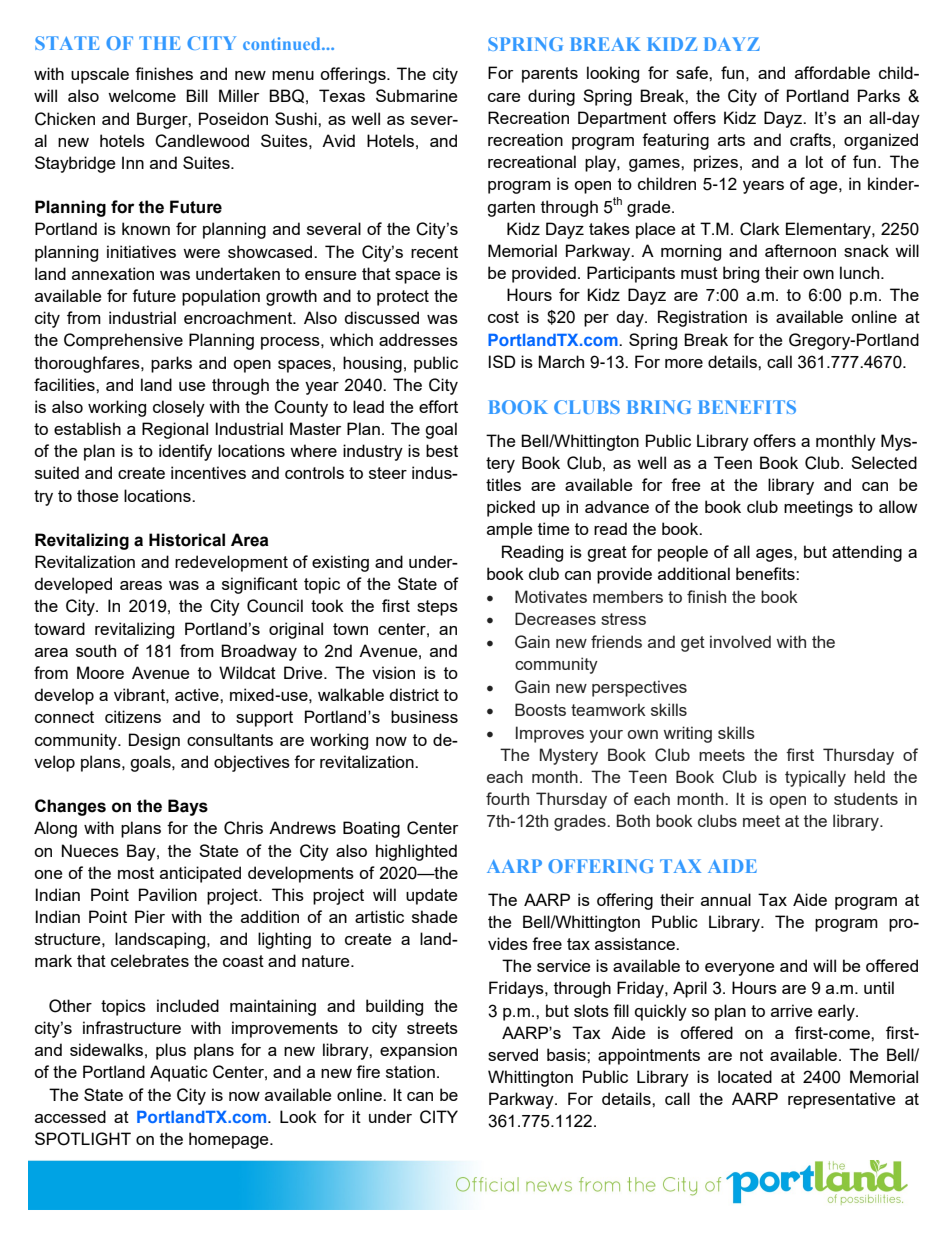  I want to click on affordable, so click(832, 72).
